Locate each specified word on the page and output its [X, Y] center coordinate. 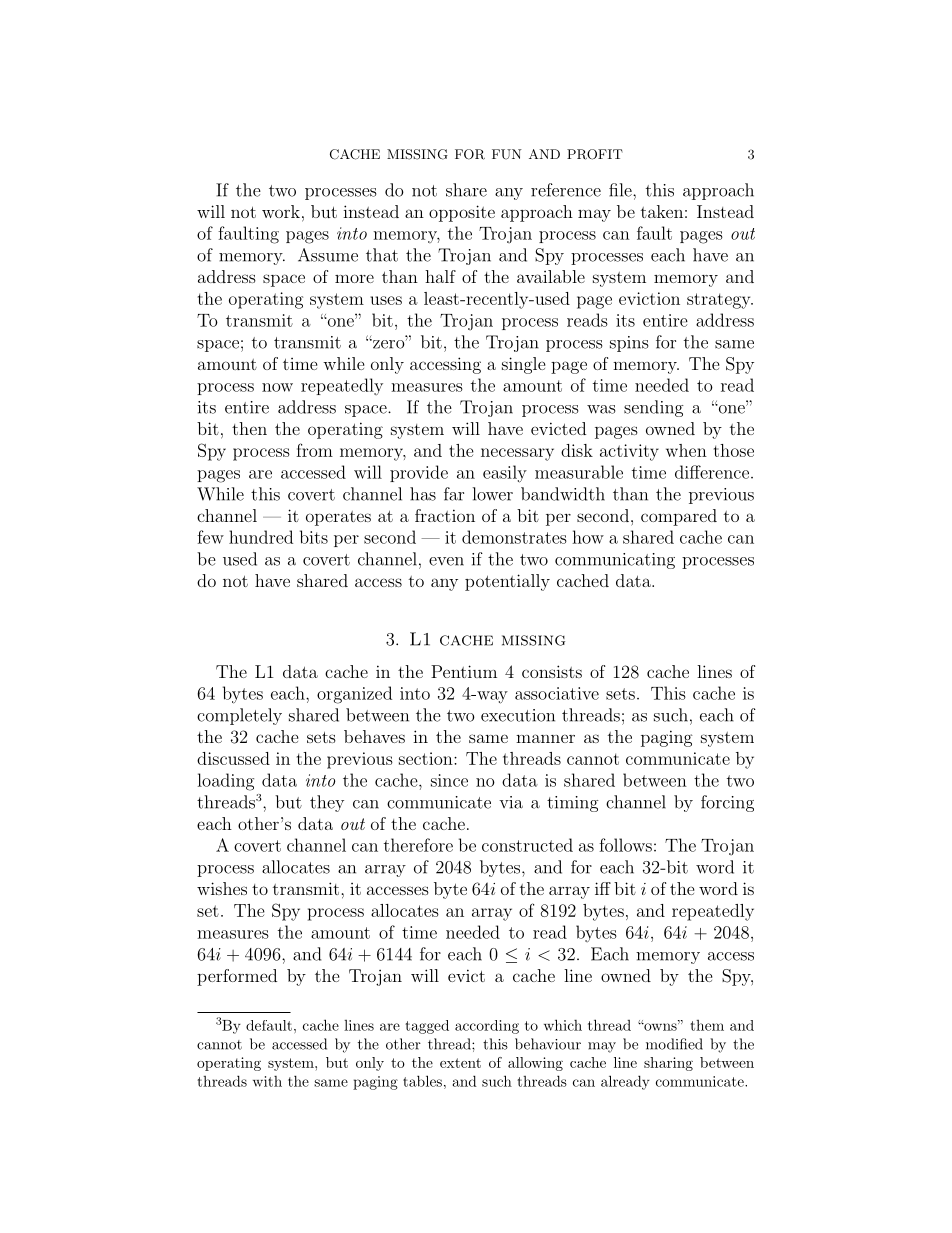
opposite [462, 213]
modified [674, 1044]
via [511, 802]
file [621, 190]
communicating [615, 561]
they [327, 803]
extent [460, 1063]
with [267, 1081]
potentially [507, 582]
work [281, 211]
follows [625, 845]
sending [654, 408]
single [524, 365]
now [277, 387]
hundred [261, 537]
